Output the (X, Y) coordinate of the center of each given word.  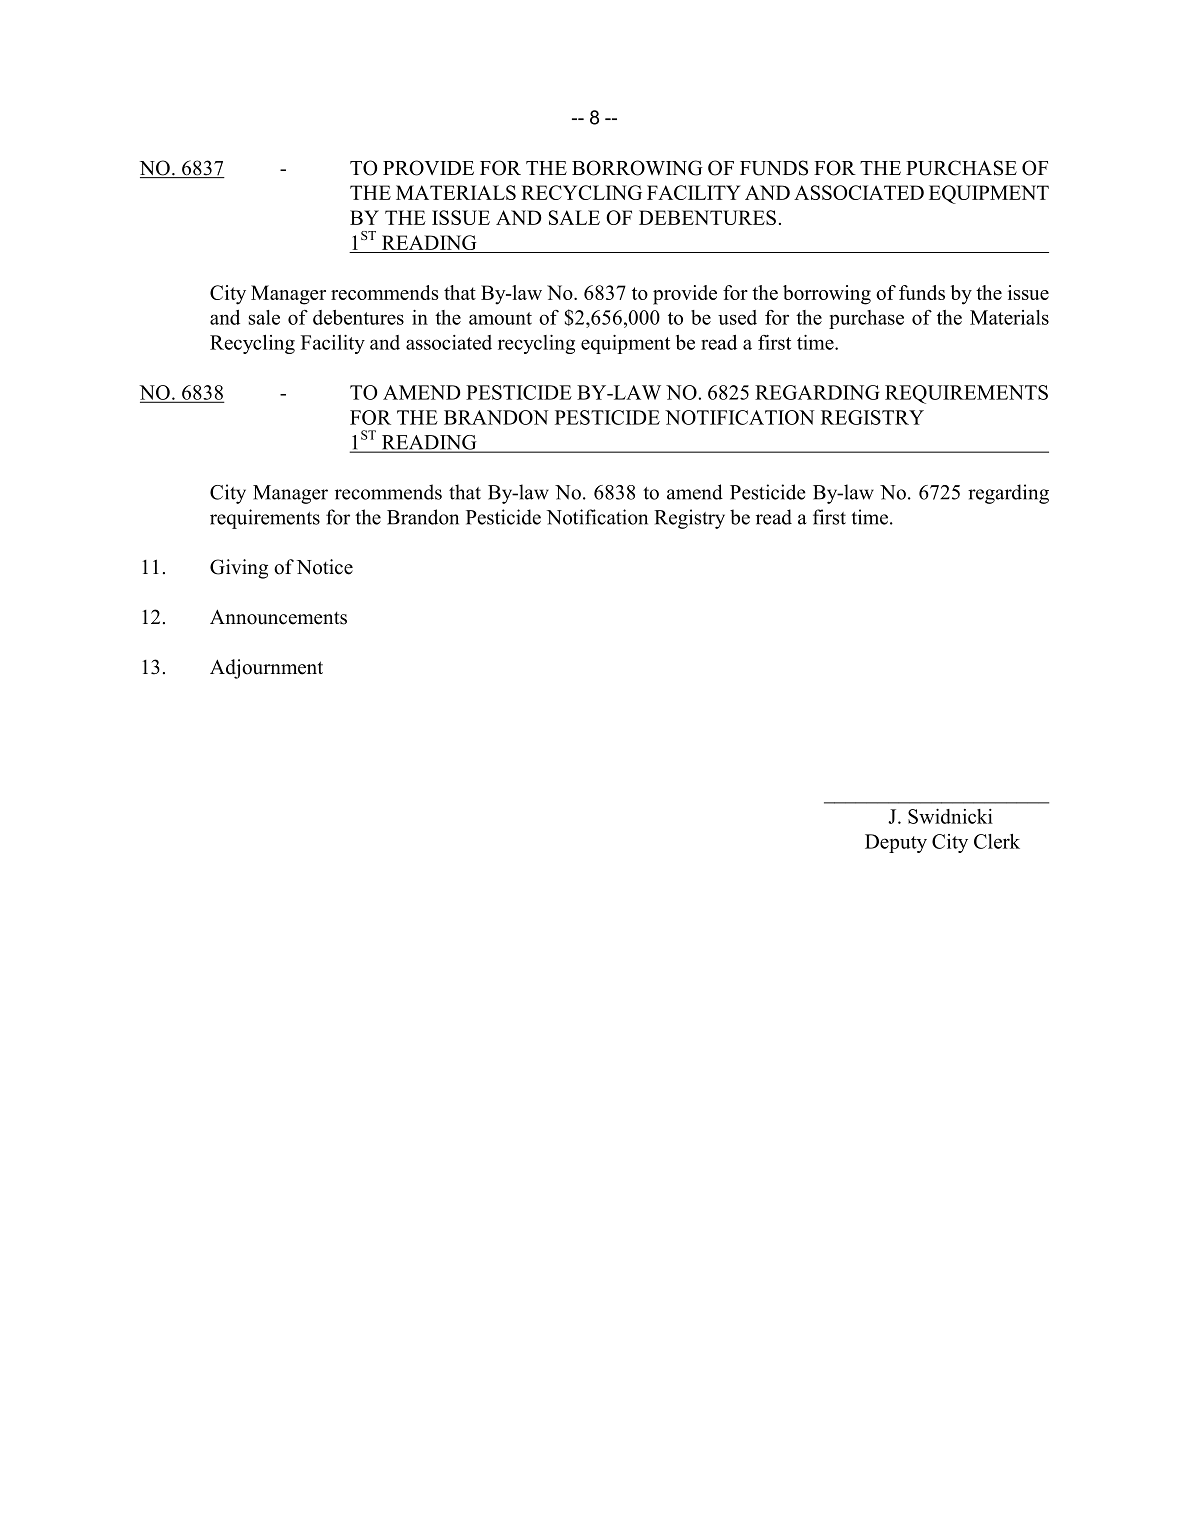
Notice (325, 567)
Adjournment (266, 669)
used (737, 317)
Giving (239, 569)
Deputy (896, 843)
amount (500, 318)
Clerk (997, 841)
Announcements (278, 617)
